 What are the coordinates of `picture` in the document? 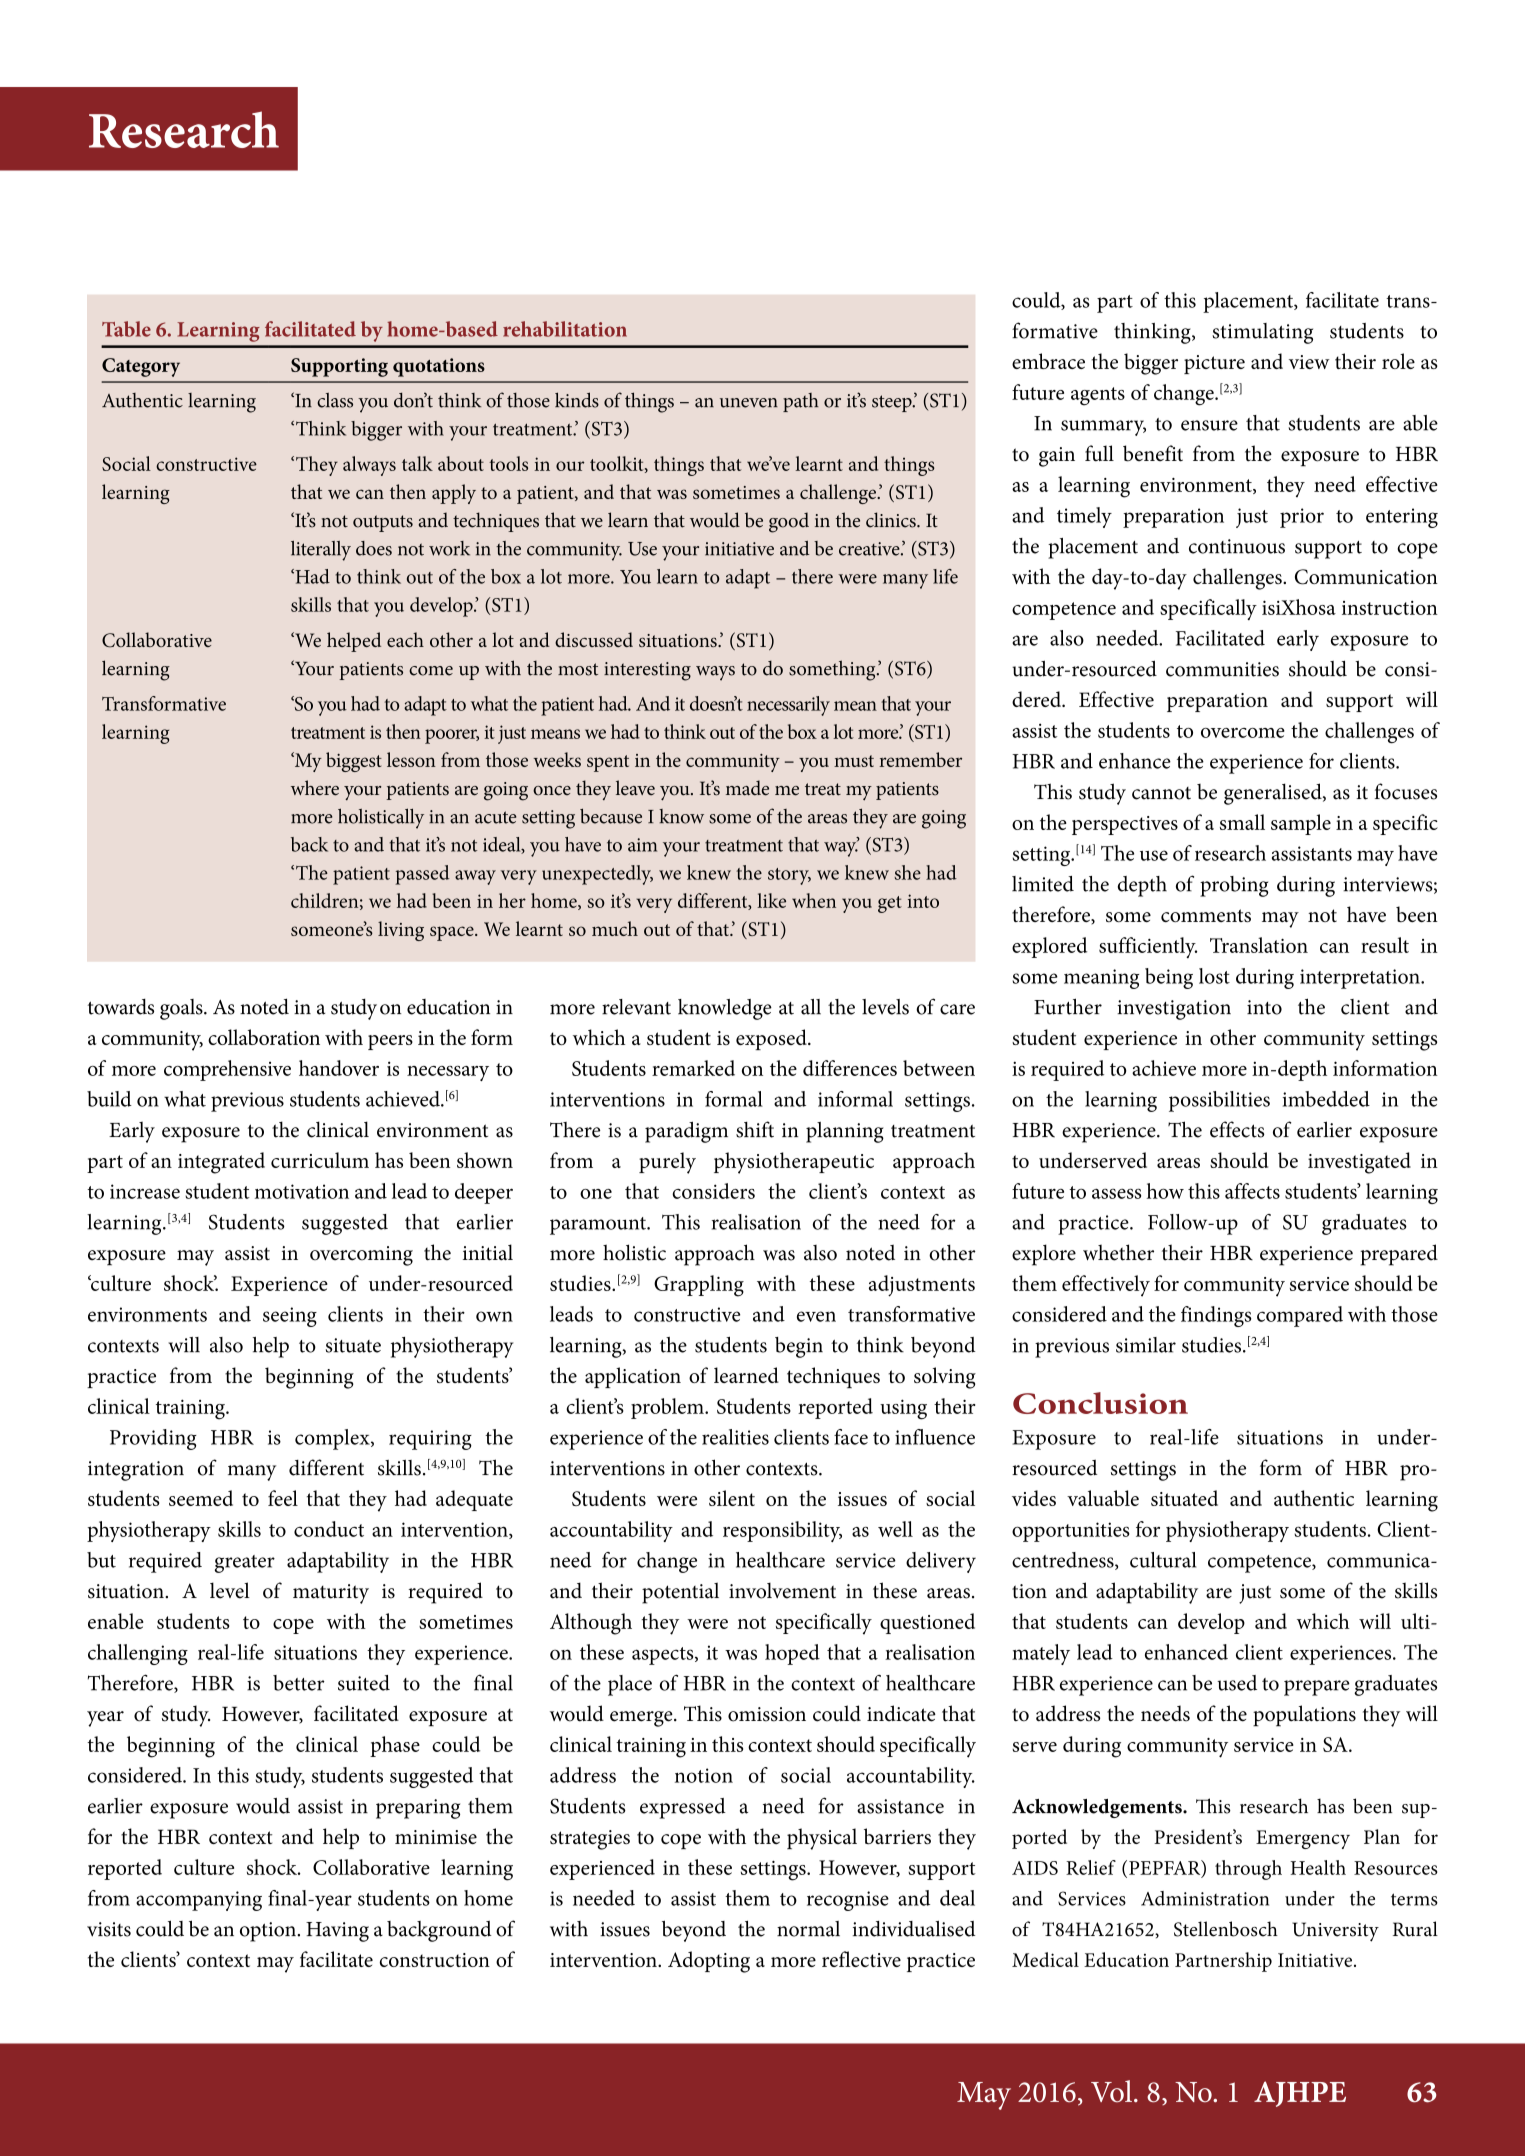 It's located at (1214, 364).
